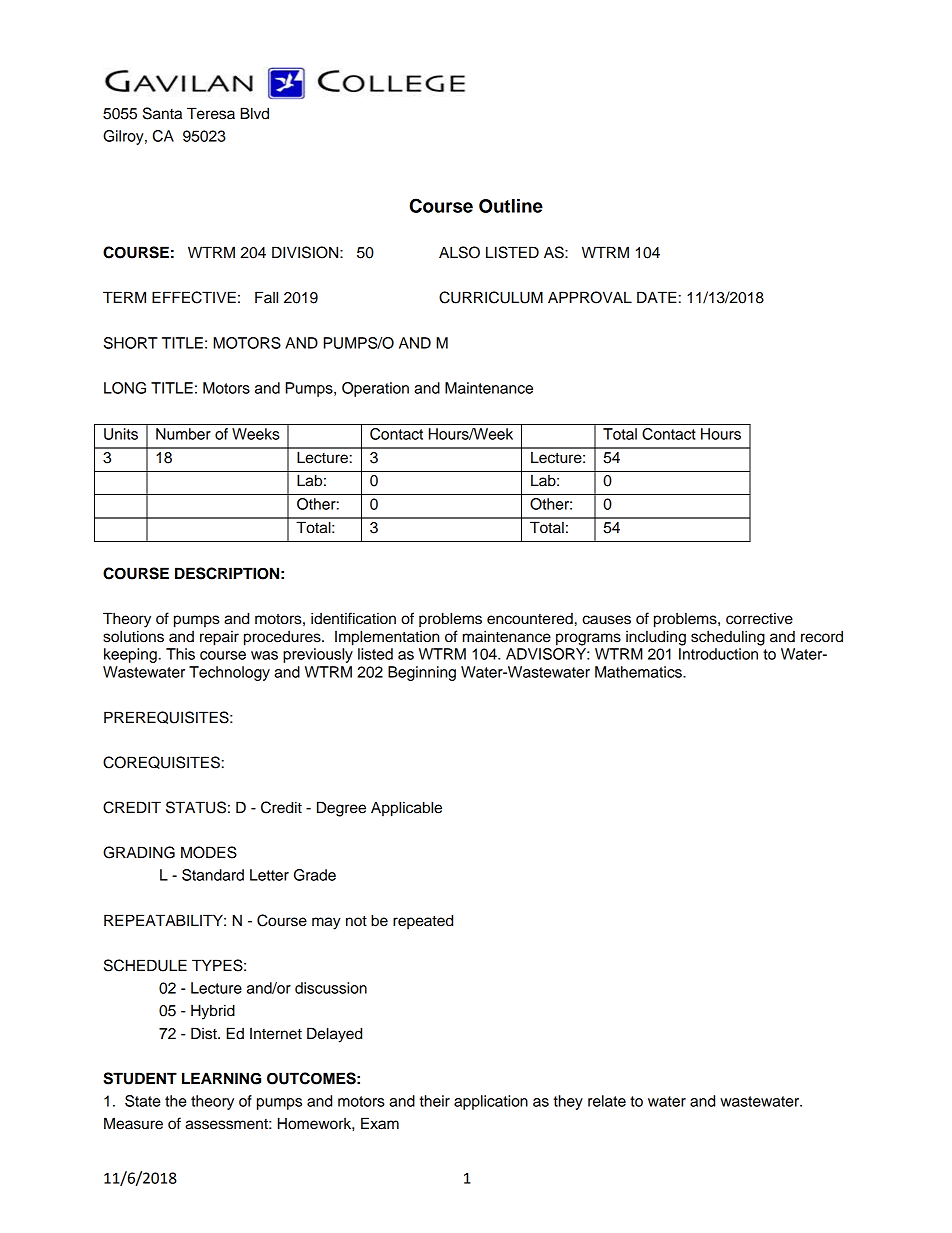 This screenshot has height=1233, width=952. Describe the element at coordinates (183, 434) in the screenshot. I see `Number` at that location.
